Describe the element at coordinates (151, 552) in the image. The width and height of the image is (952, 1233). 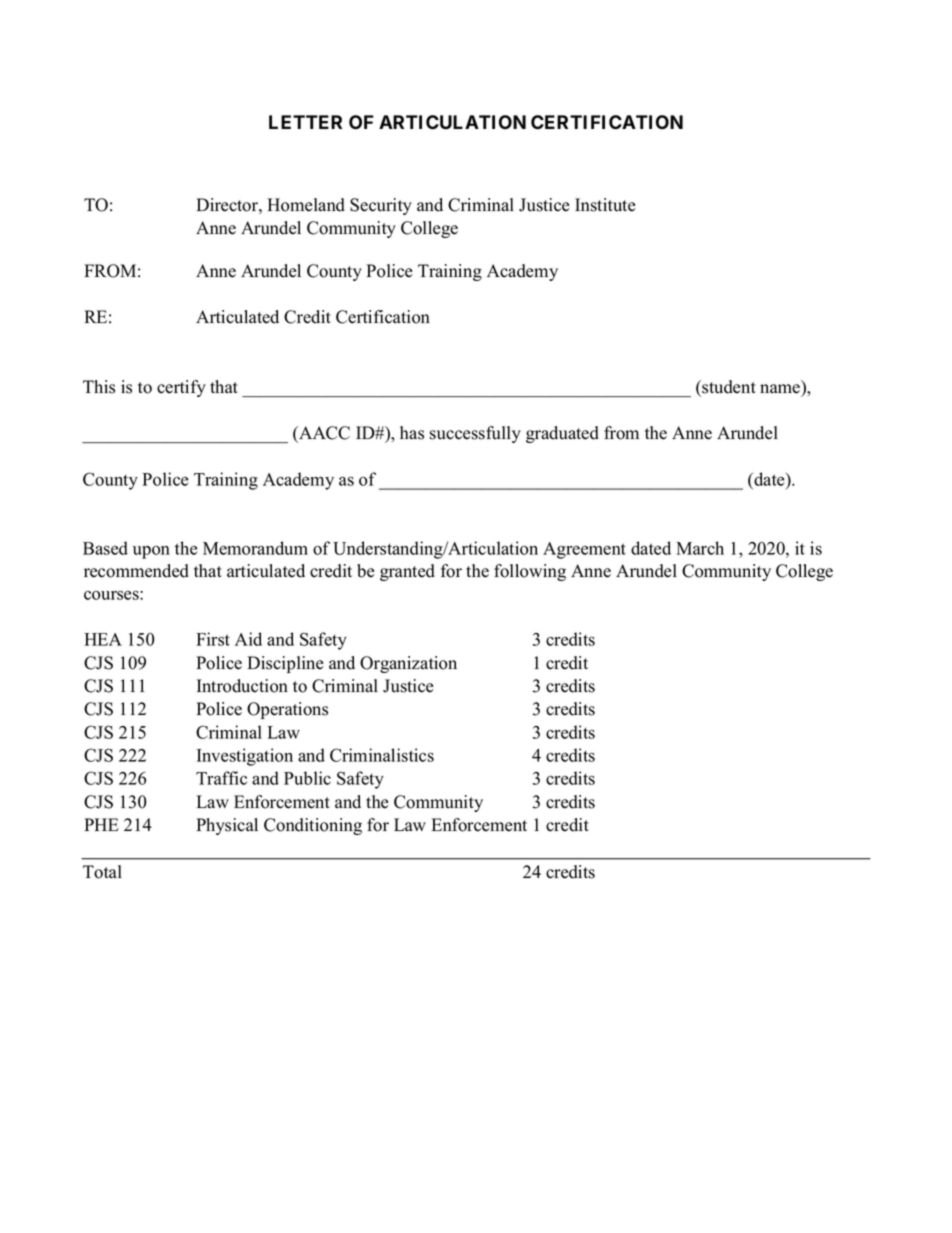
I see `upon` at that location.
